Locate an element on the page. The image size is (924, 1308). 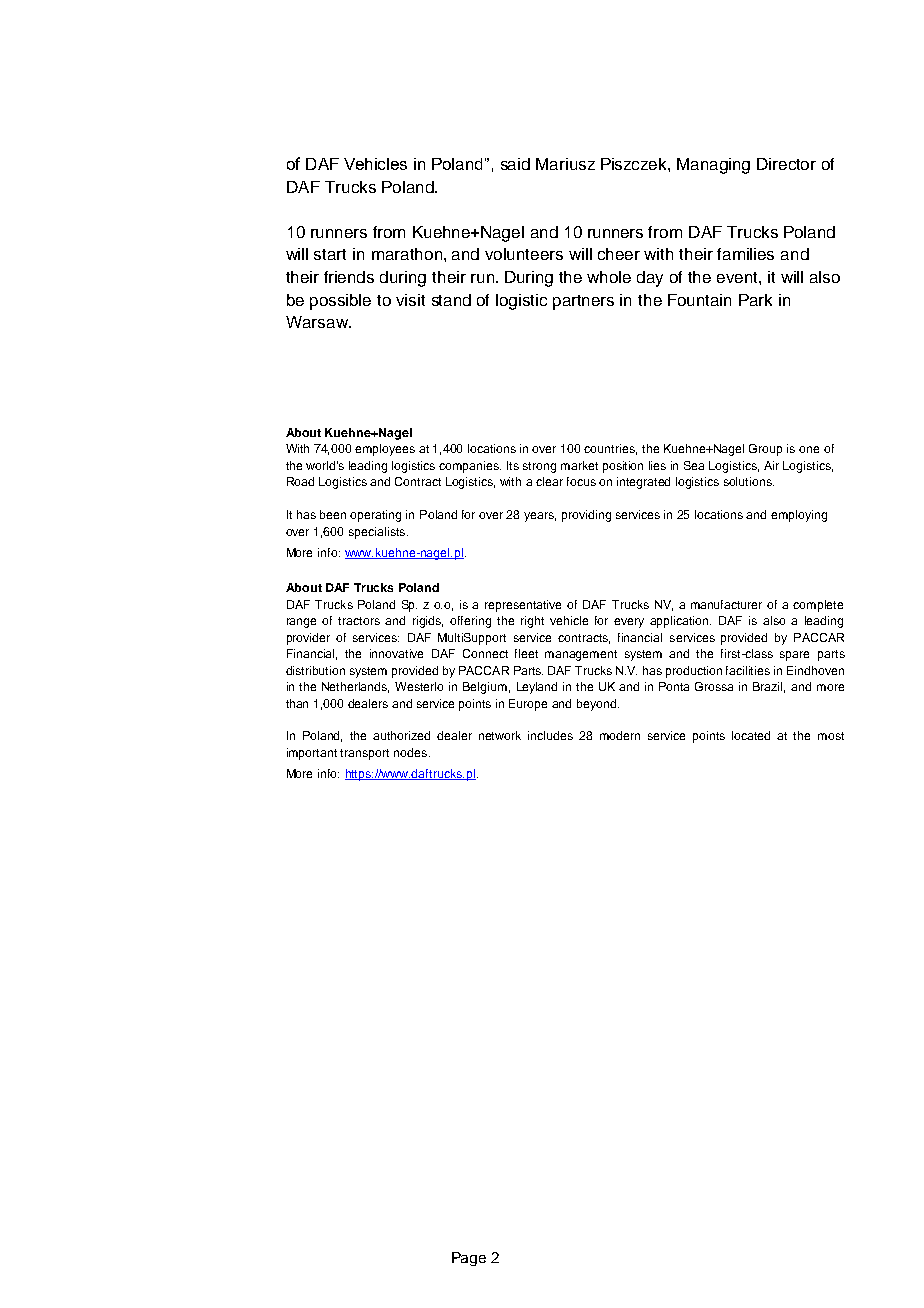
said is located at coordinates (515, 164).
